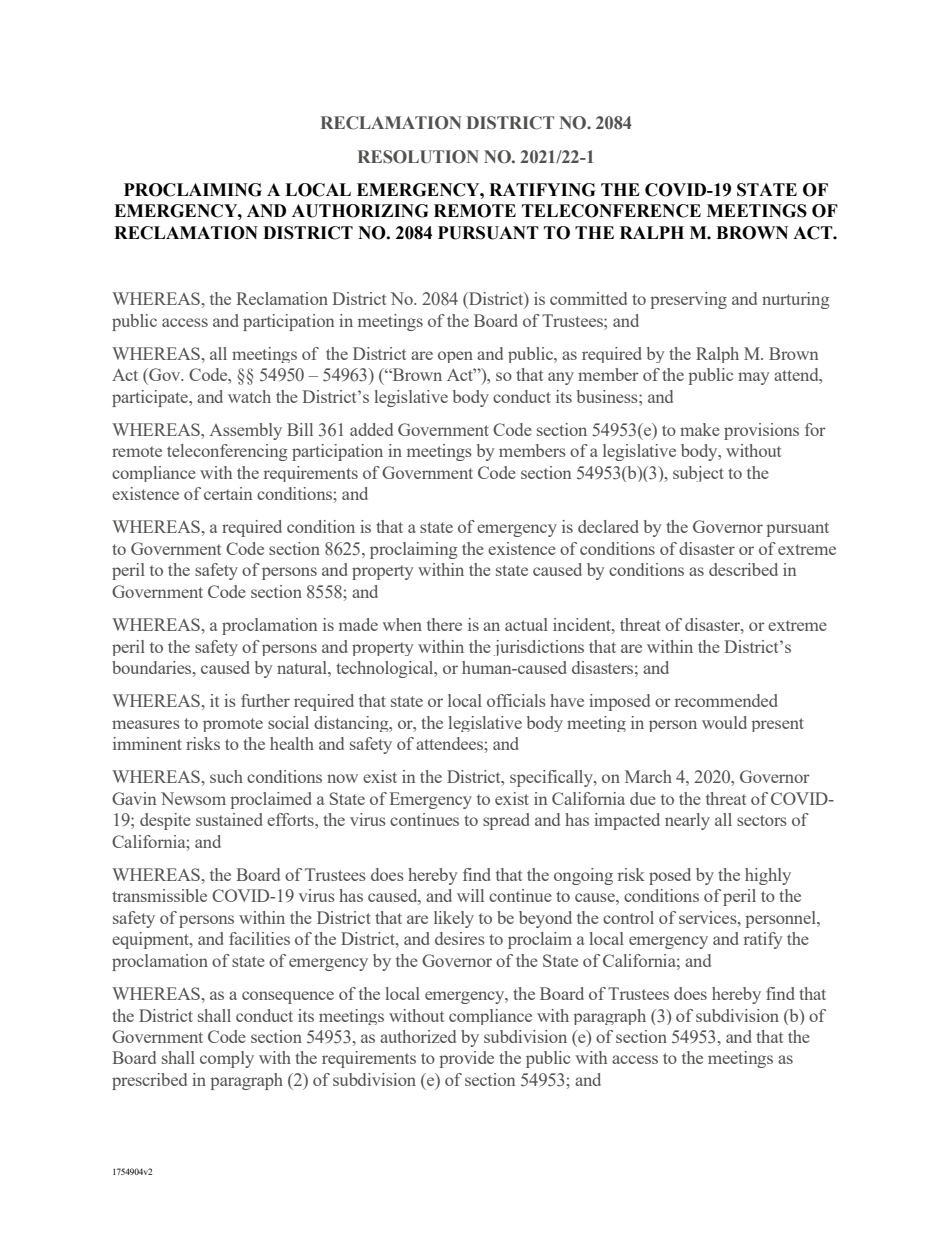  Describe the element at coordinates (611, 211) in the screenshot. I see `TELECONFERENCE` at that location.
